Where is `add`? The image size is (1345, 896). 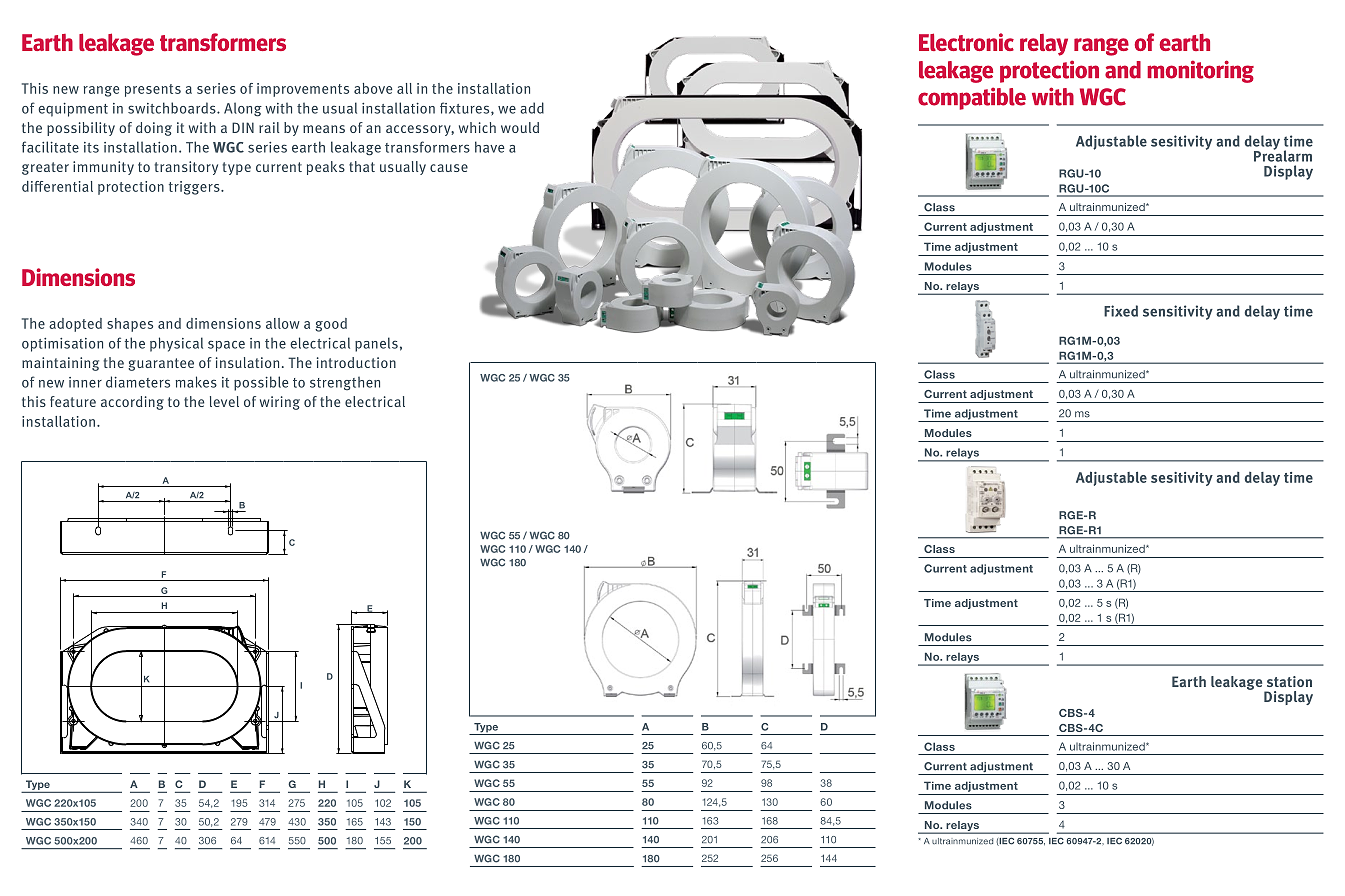 add is located at coordinates (532, 108).
